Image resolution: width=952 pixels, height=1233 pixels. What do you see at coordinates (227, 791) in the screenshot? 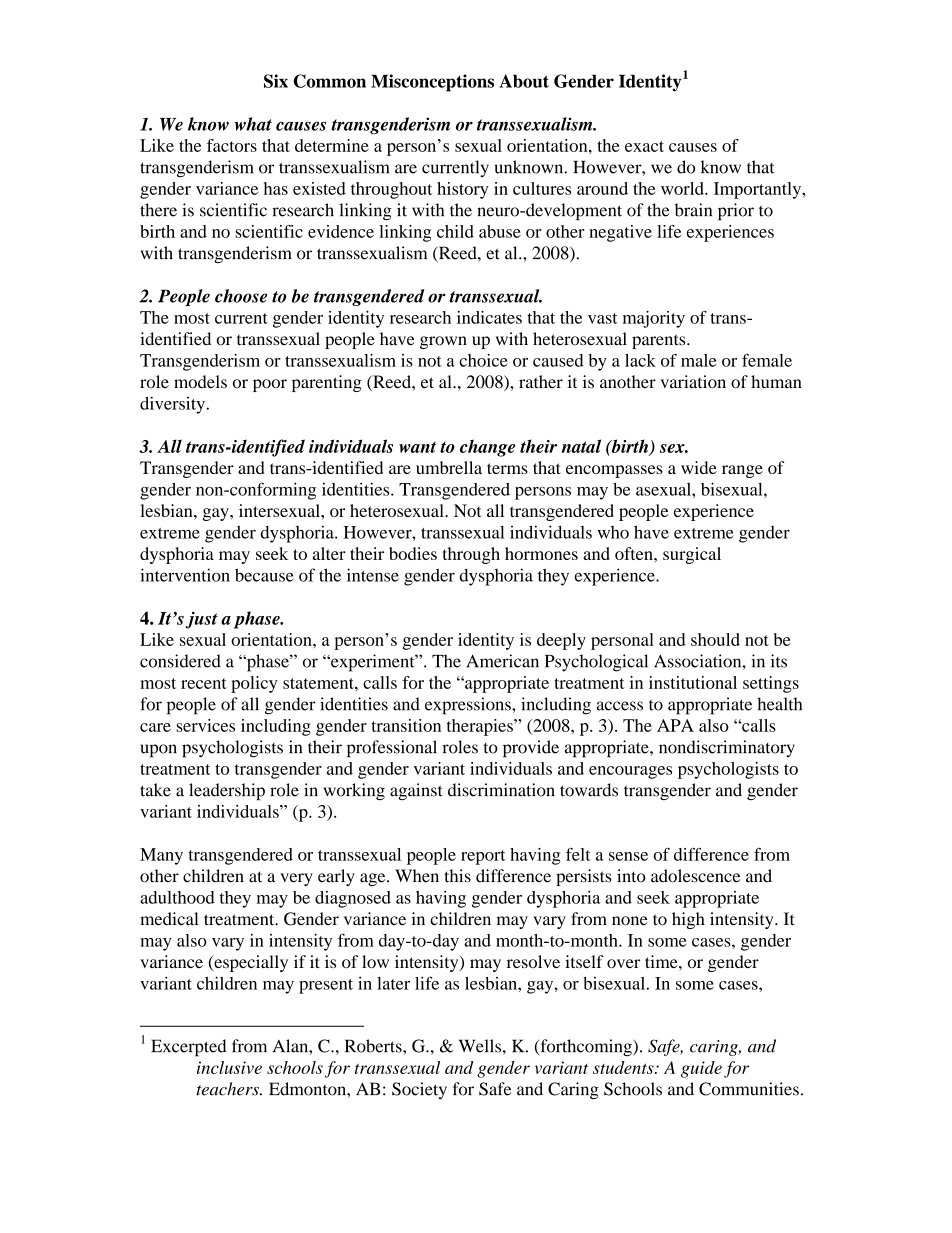
I see `leadership` at bounding box center [227, 791].
